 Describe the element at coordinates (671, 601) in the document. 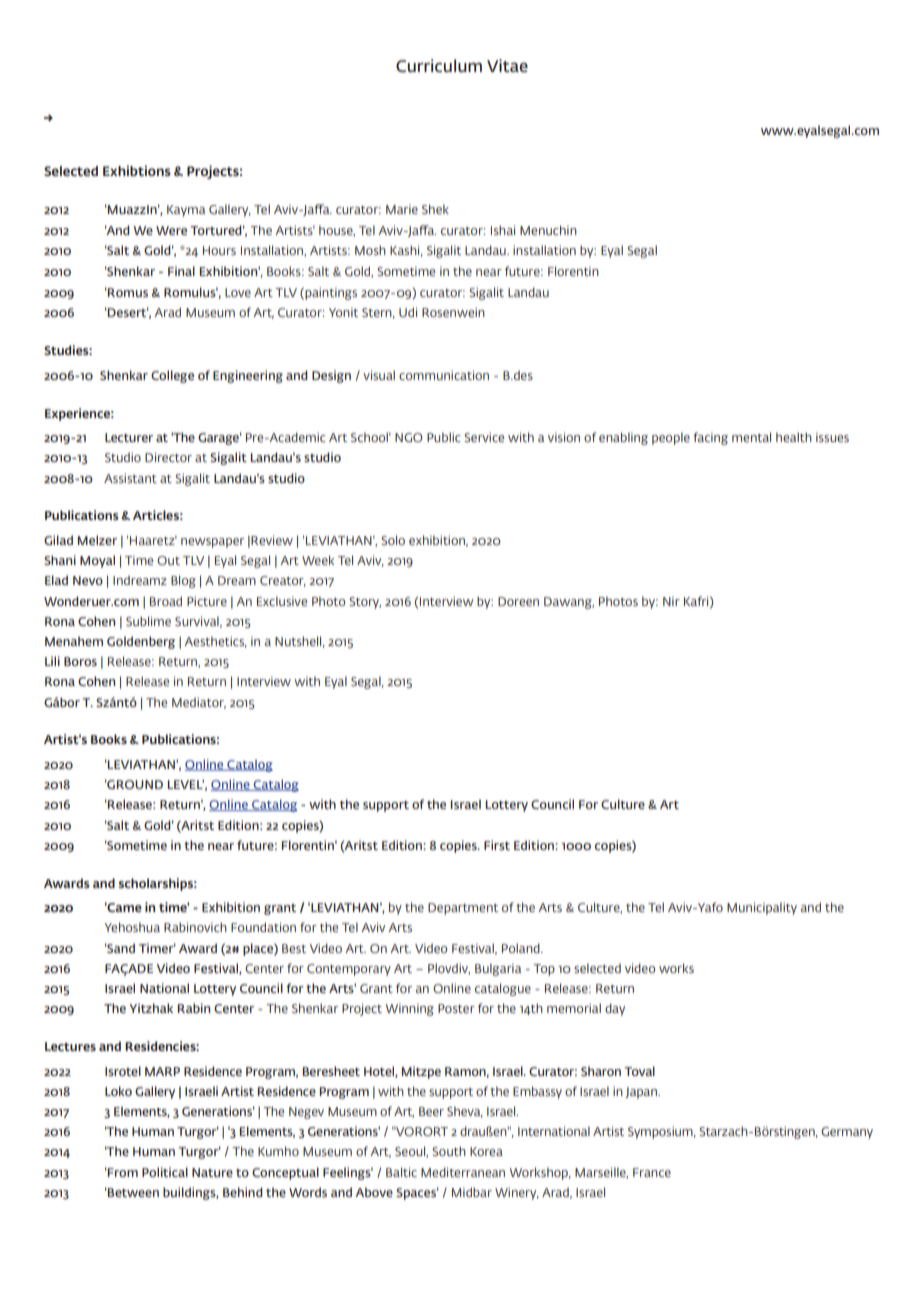

I see `Nir` at that location.
